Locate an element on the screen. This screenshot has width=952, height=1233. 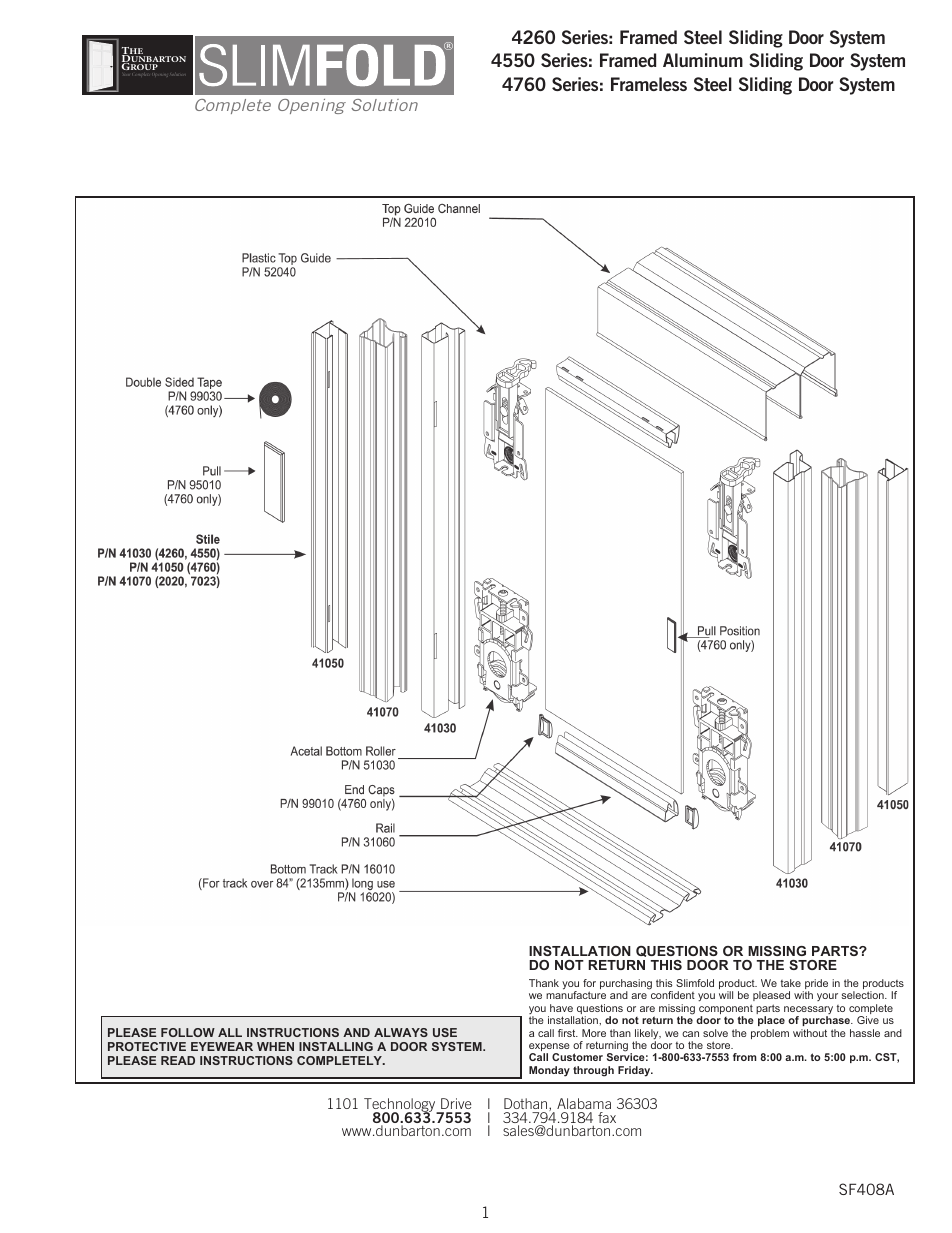
READ is located at coordinates (178, 1060).
